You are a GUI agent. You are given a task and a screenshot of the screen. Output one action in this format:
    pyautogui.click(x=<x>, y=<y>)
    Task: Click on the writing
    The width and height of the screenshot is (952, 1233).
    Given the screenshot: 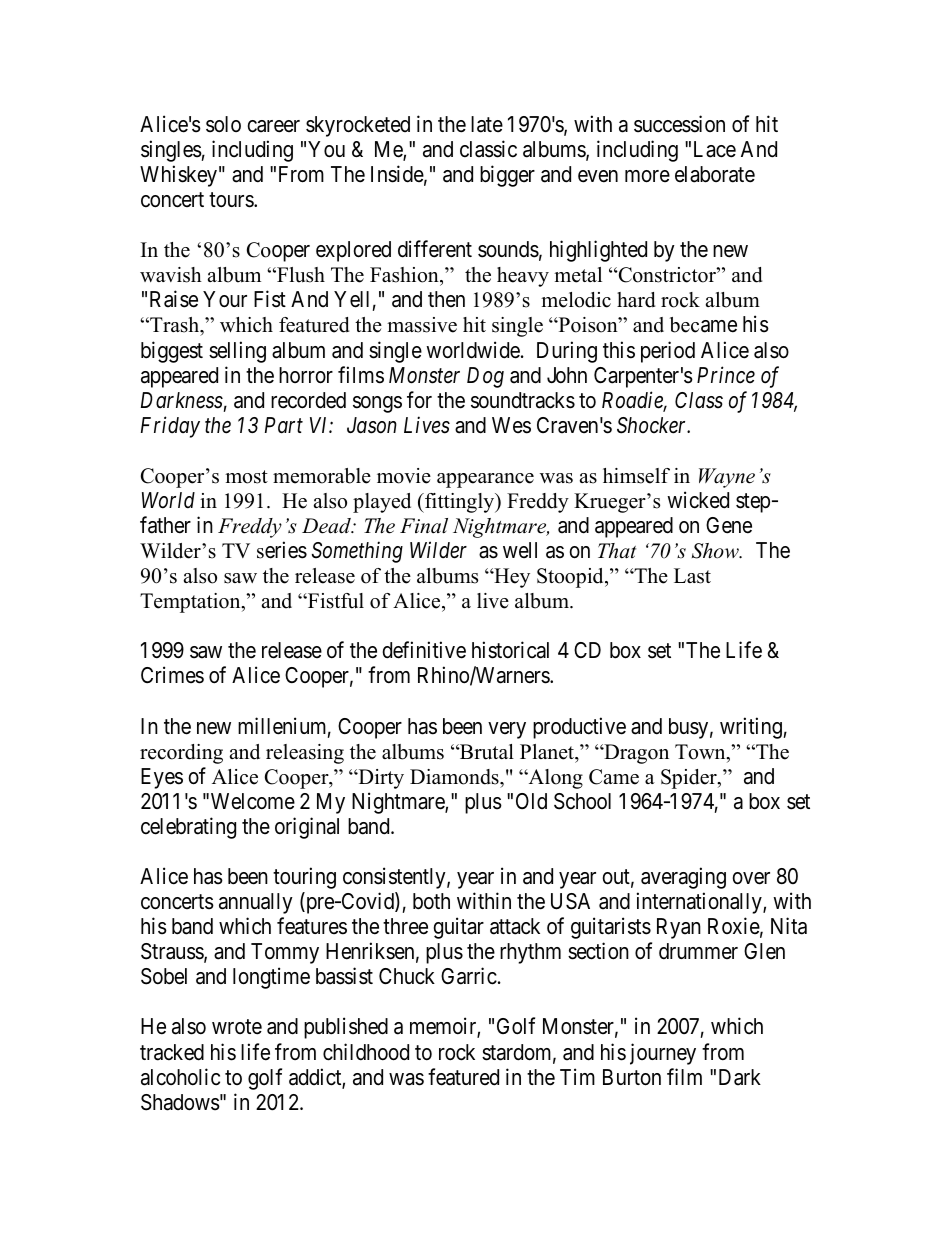 What is the action you would take?
    pyautogui.click(x=751, y=728)
